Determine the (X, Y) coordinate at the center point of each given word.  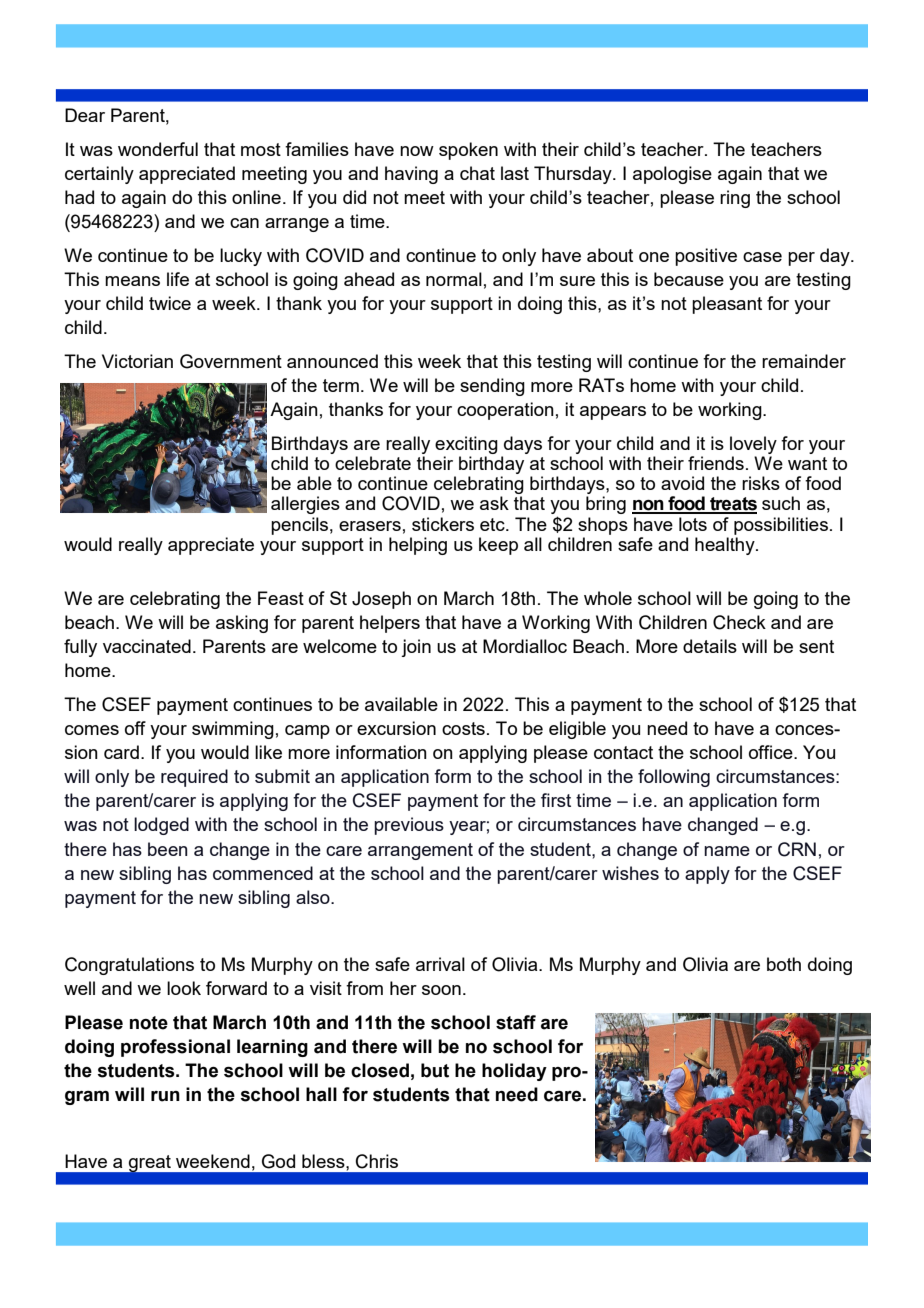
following (674, 778)
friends (716, 463)
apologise (672, 175)
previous (409, 826)
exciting (466, 445)
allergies (305, 505)
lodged (161, 826)
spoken (468, 151)
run (165, 1096)
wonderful (158, 149)
